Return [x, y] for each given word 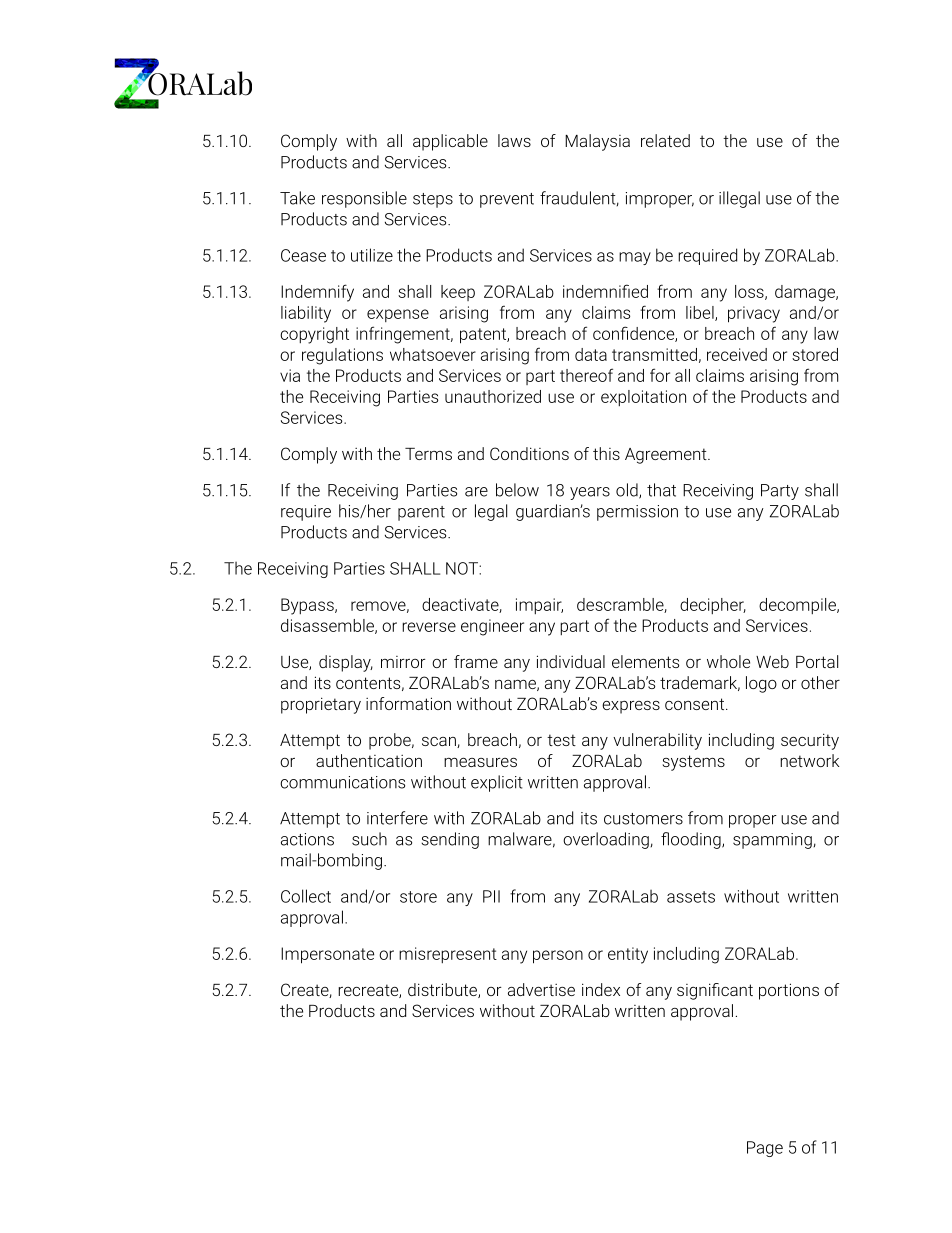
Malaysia [597, 142]
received [737, 354]
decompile [798, 606]
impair [539, 606]
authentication [369, 760]
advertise [541, 989]
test [561, 740]
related [665, 140]
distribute [443, 990]
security [810, 741]
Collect [306, 896]
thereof [586, 375]
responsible [364, 199]
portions [789, 991]
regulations [342, 356]
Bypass [308, 606]
